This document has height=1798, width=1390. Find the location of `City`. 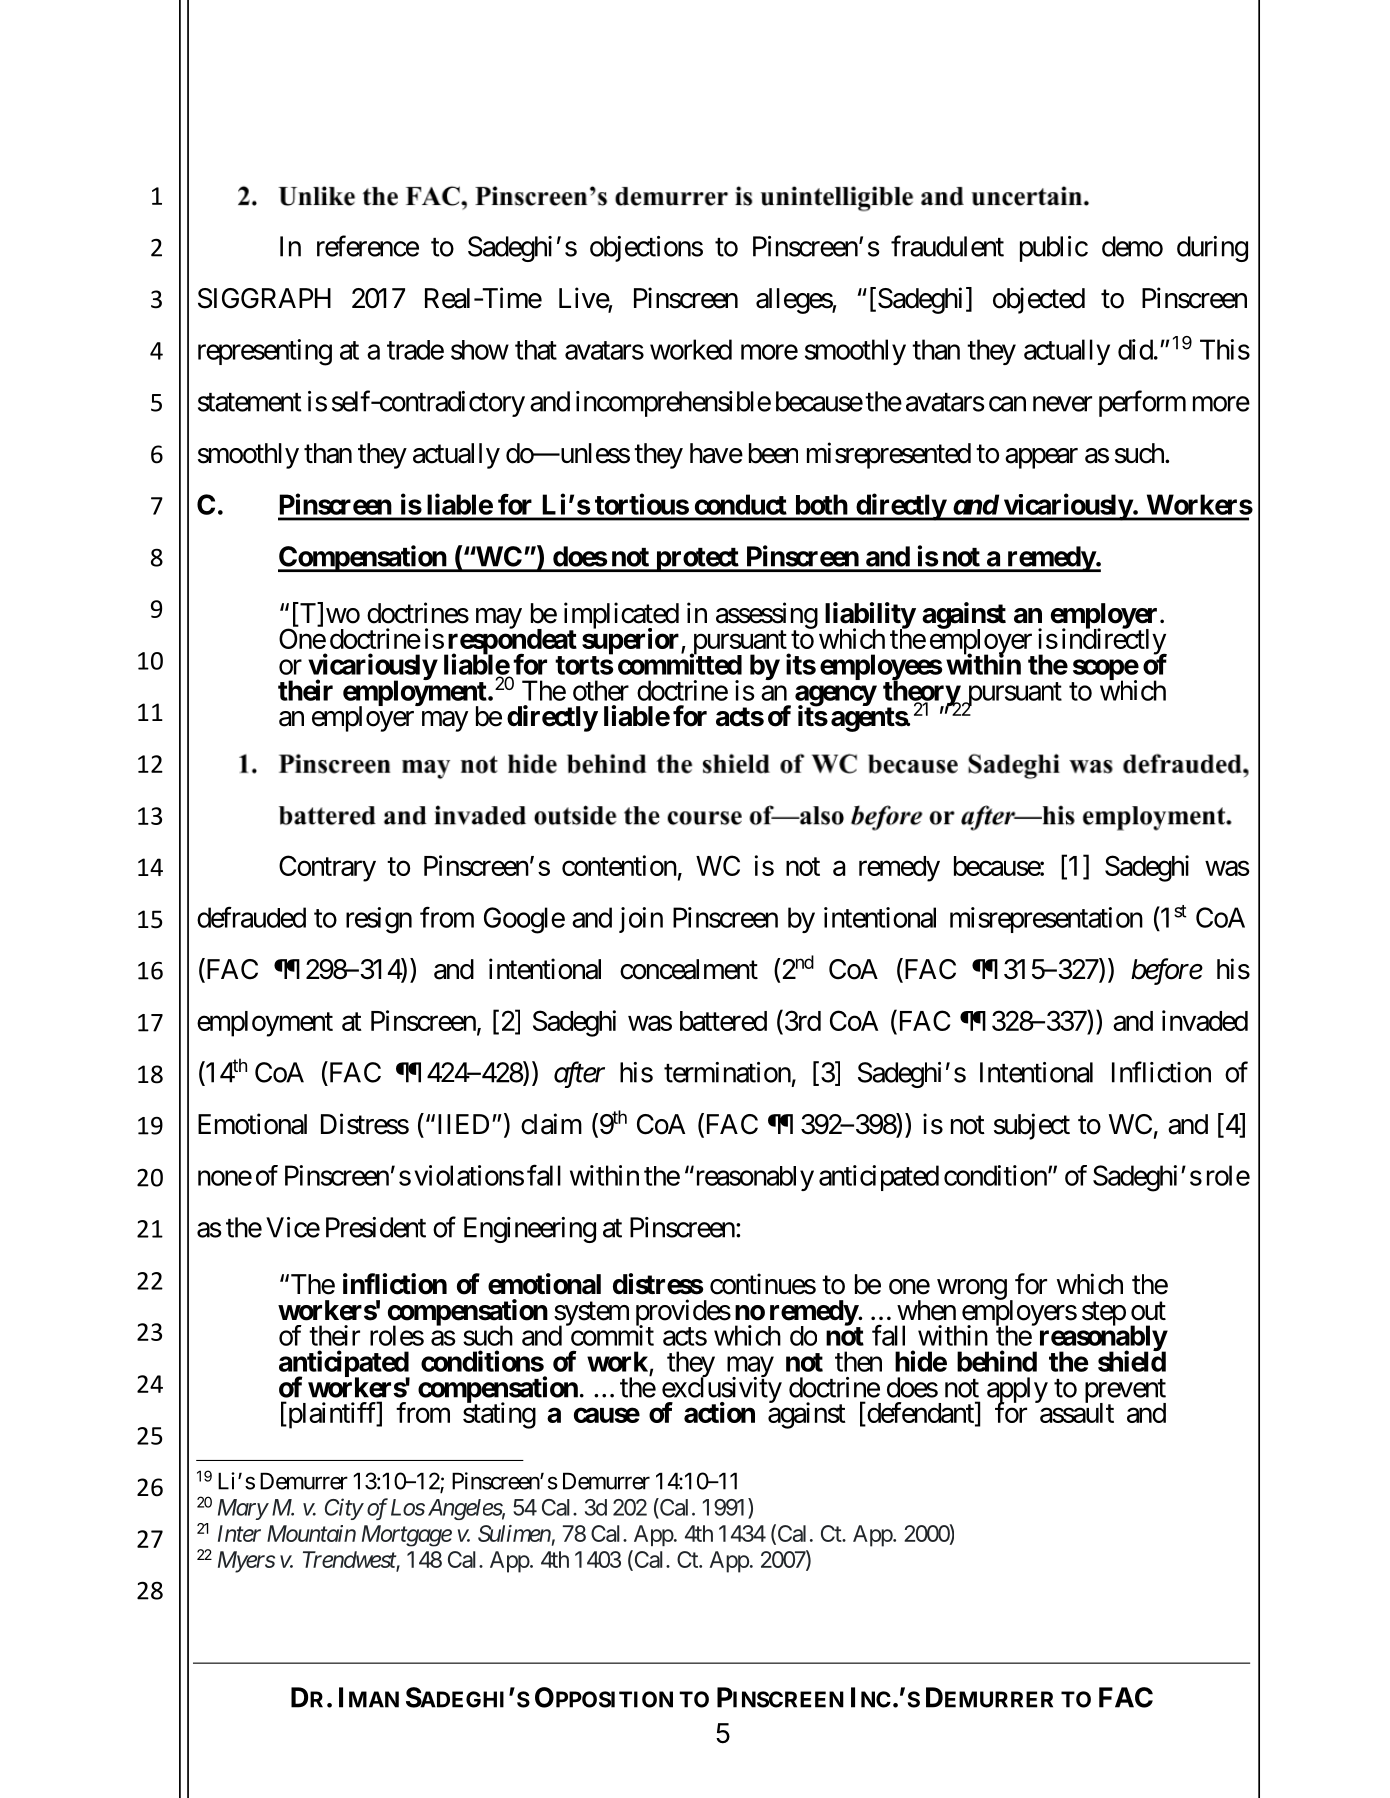

City is located at coordinates (344, 1509).
